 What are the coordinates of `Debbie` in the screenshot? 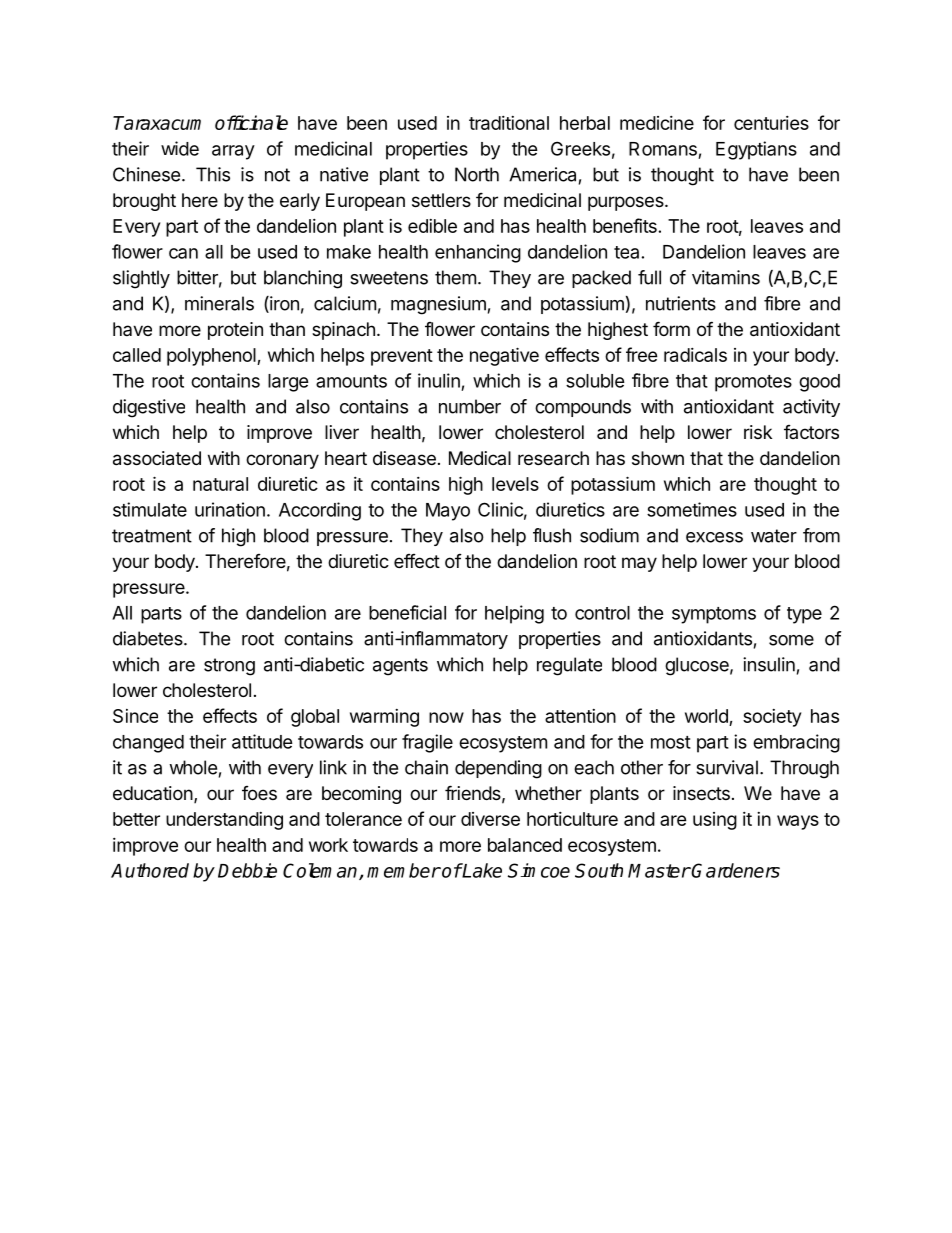 It's located at (247, 870).
